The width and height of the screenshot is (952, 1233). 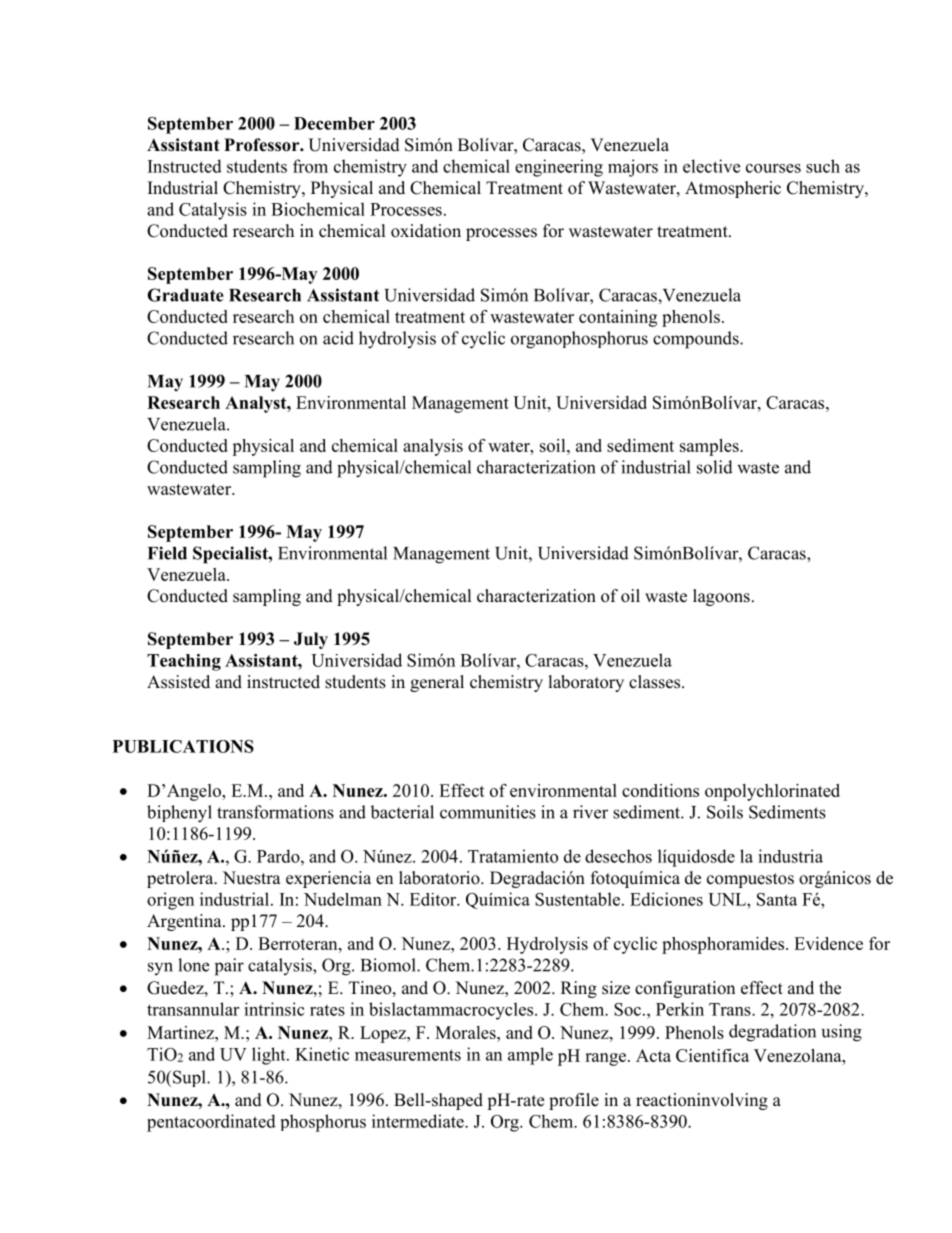 What do you see at coordinates (618, 318) in the screenshot?
I see `containing` at bounding box center [618, 318].
